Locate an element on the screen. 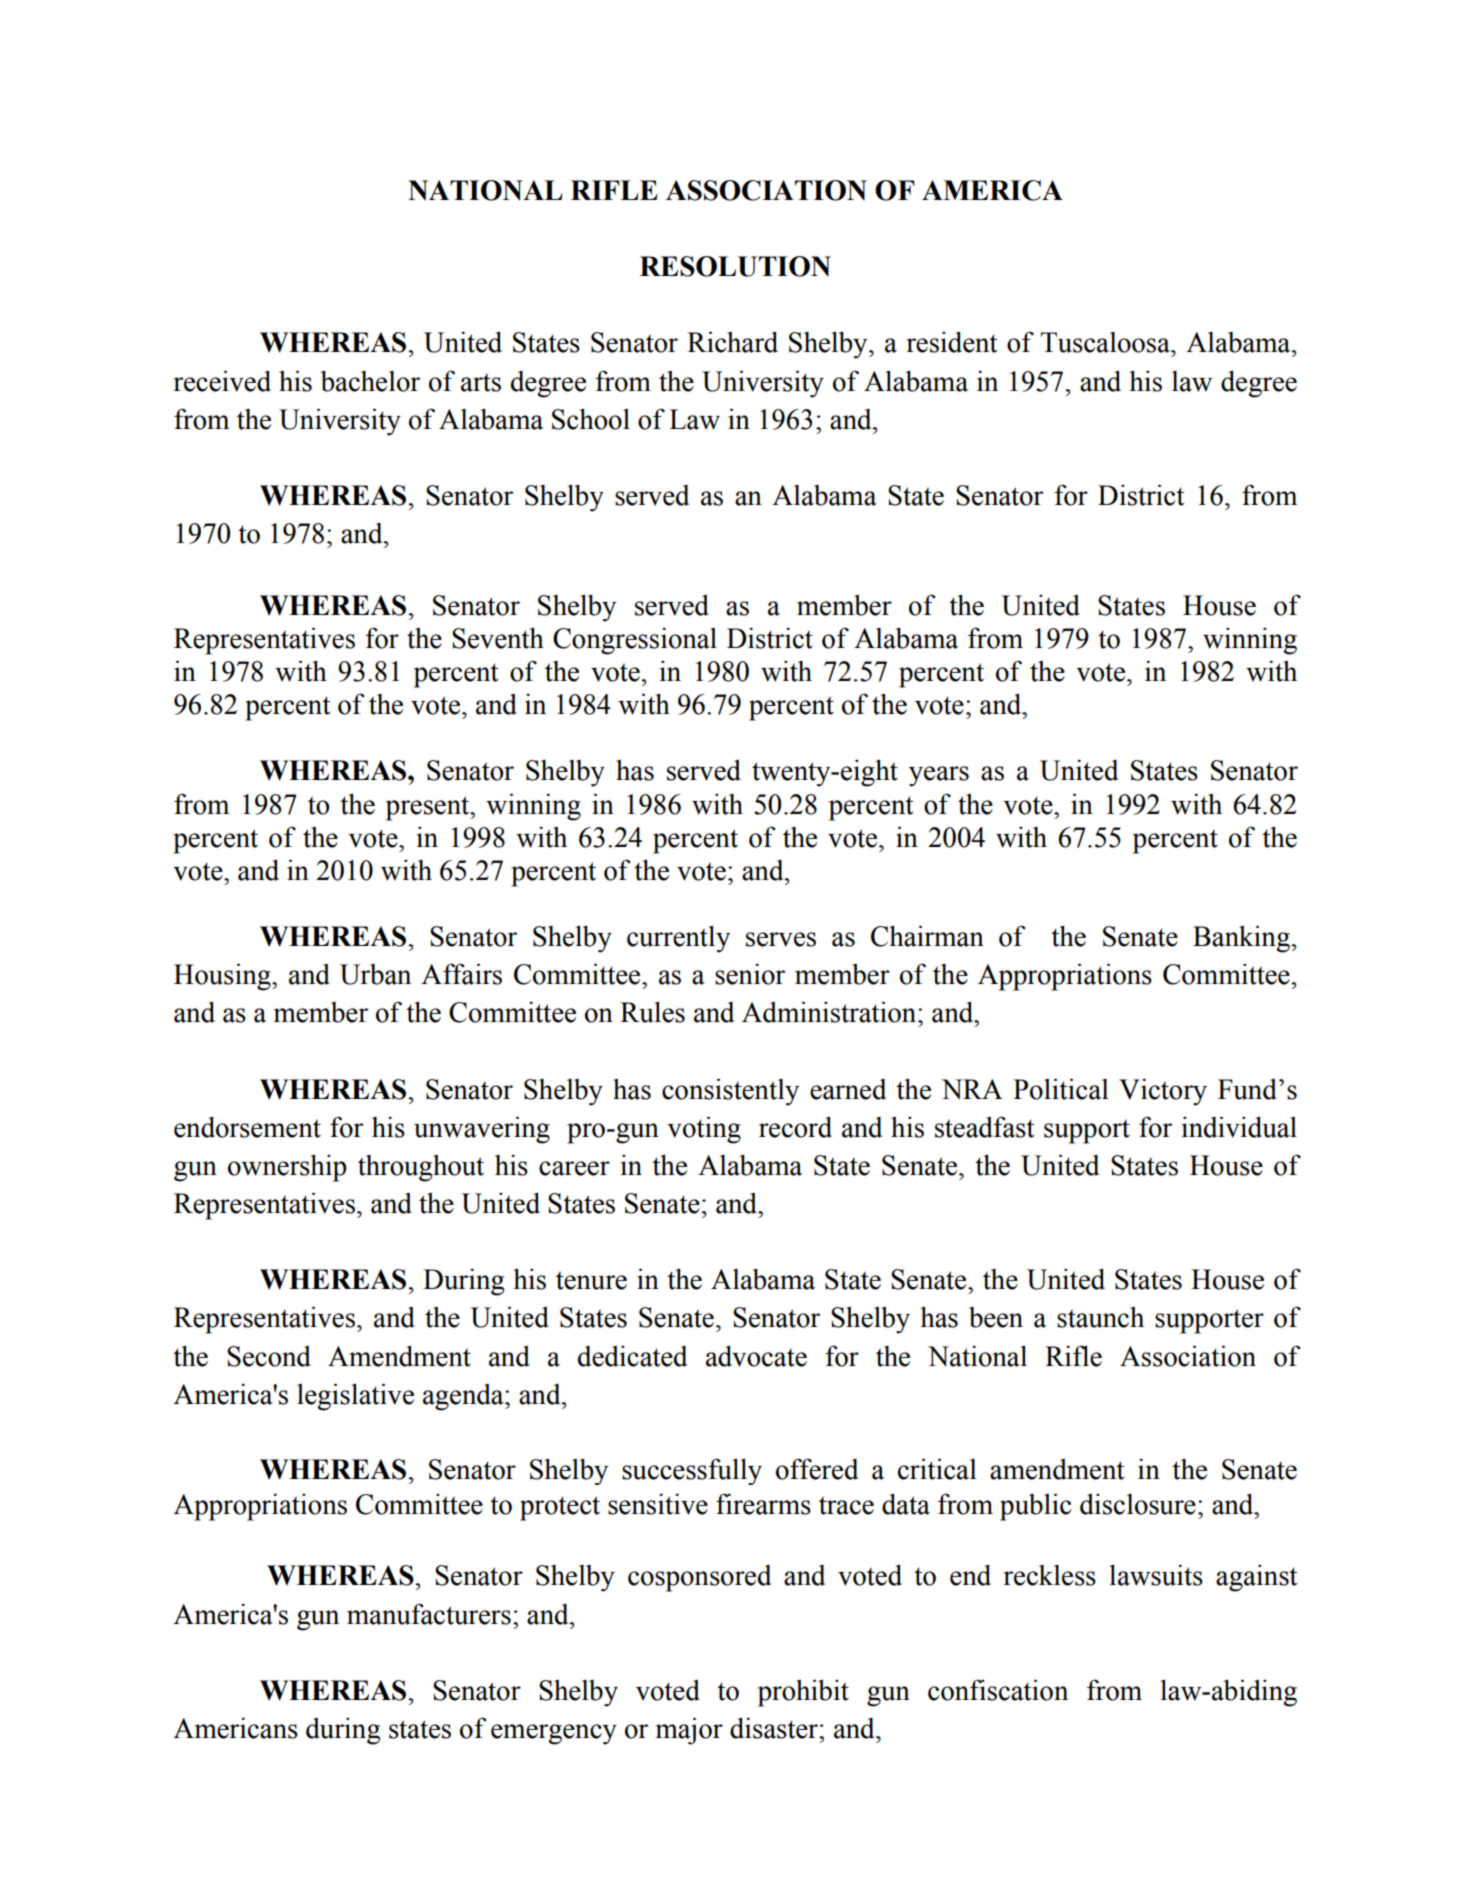 This screenshot has height=1903, width=1470. Tuscaloosa is located at coordinates (1106, 342).
